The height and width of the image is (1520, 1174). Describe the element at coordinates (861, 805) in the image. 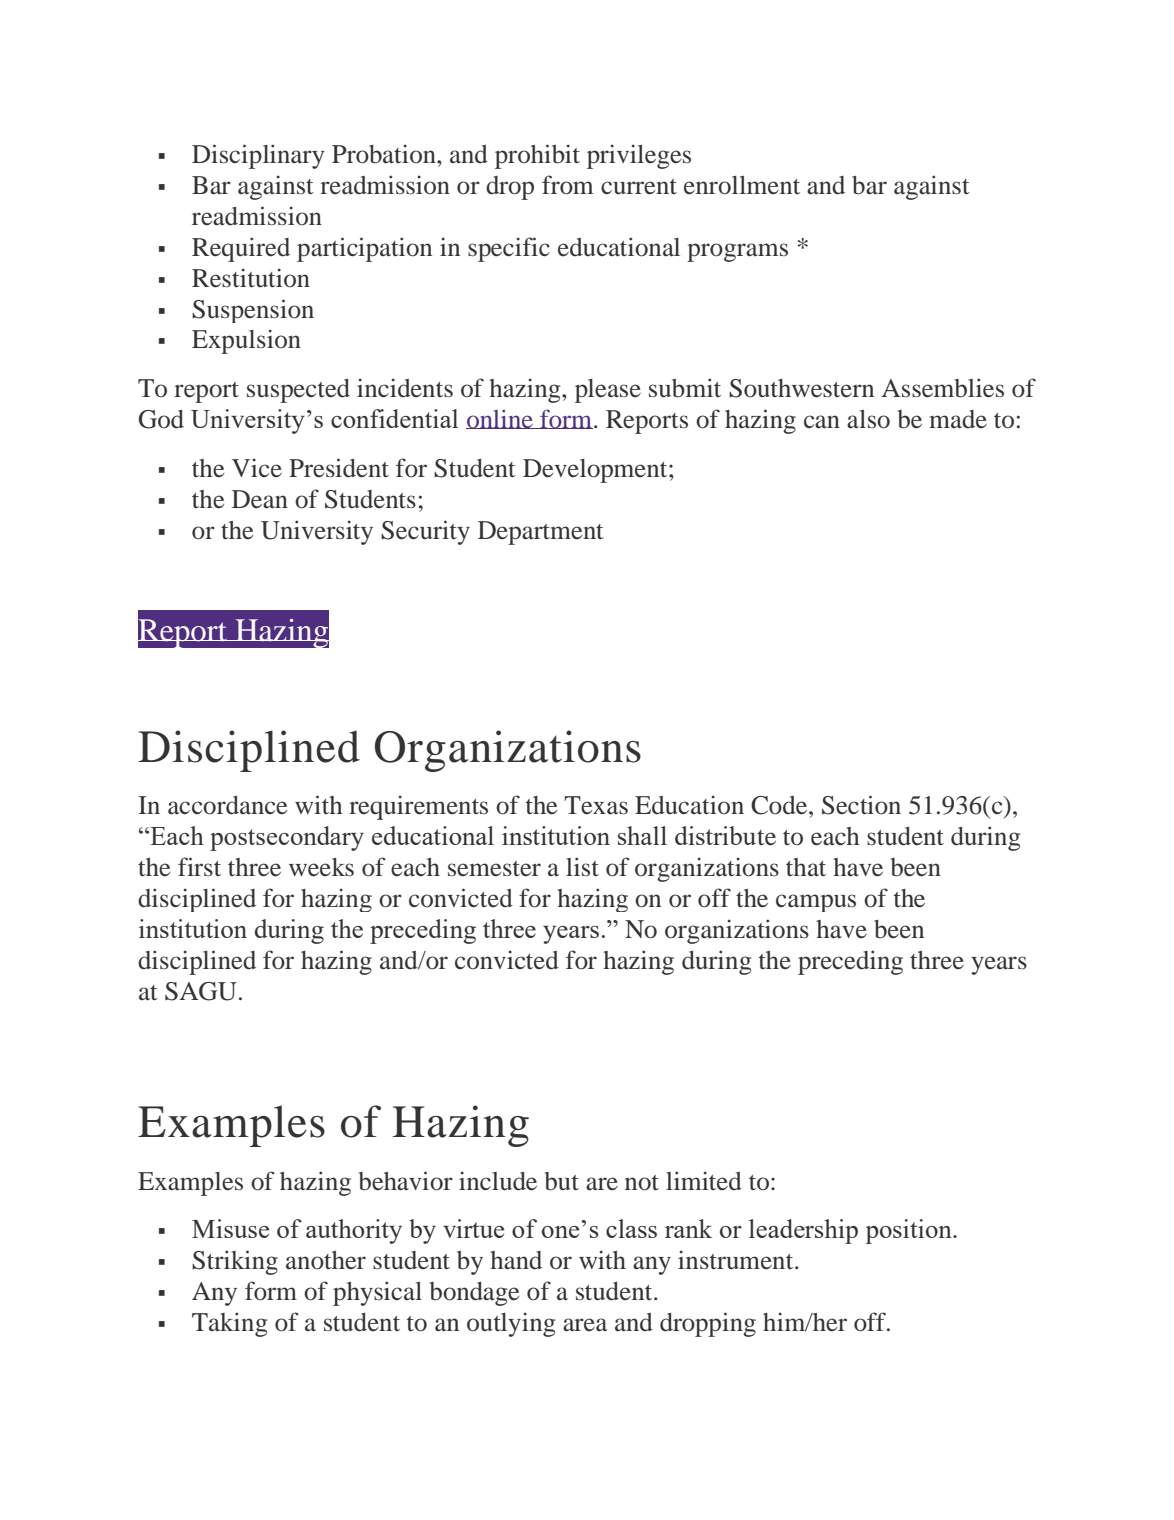

I see `Section` at that location.
